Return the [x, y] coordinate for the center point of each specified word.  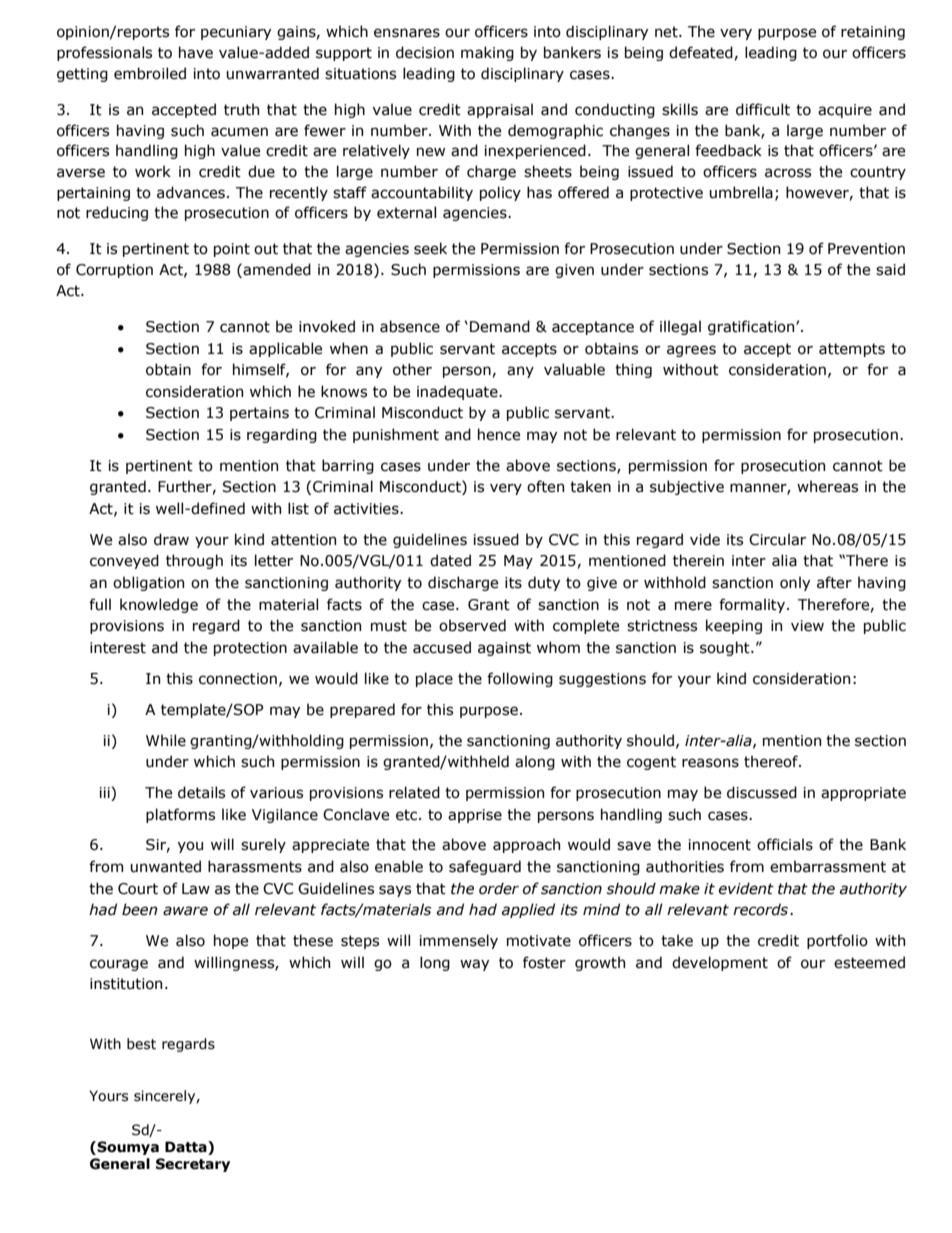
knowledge [159, 605]
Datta [187, 1148]
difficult [763, 109]
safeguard [485, 867]
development [720, 963]
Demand [500, 326]
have [196, 52]
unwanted [165, 866]
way [474, 965]
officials [785, 844]
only [795, 583]
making [487, 53]
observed [472, 625]
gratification [752, 327]
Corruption [114, 271]
